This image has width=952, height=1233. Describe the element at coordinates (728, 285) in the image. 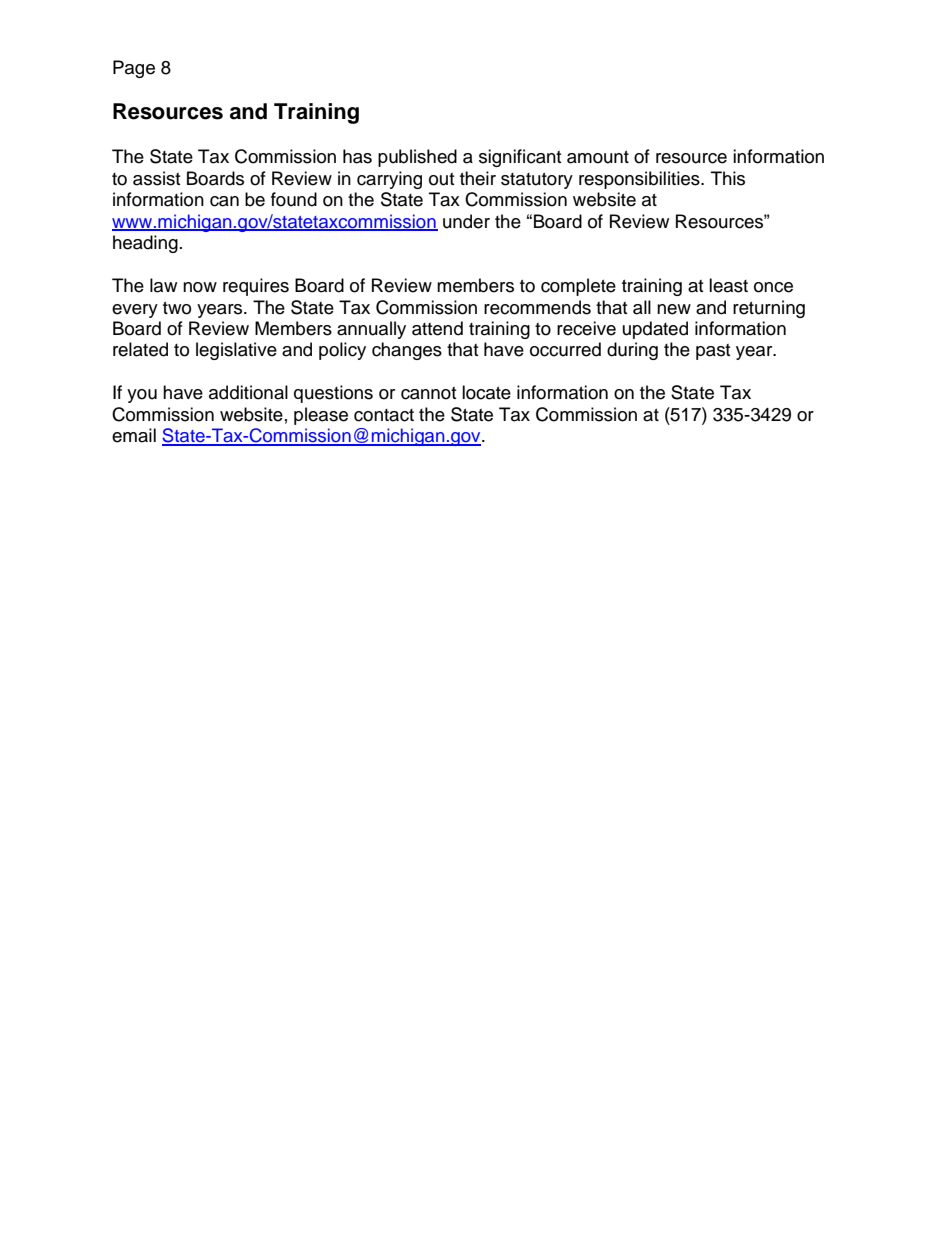

I see `least` at that location.
